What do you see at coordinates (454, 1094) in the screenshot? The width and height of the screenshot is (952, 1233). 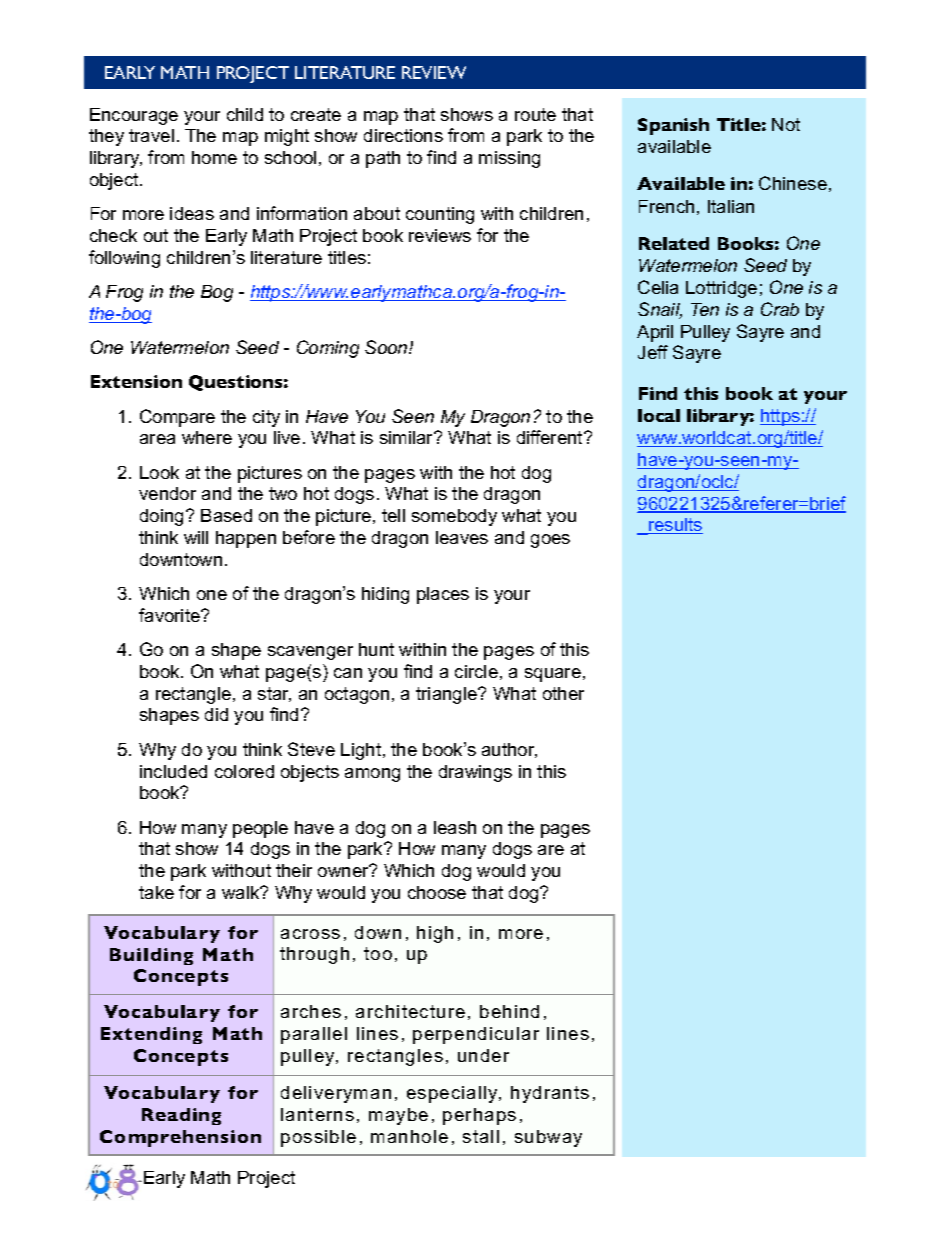 I see `especially` at bounding box center [454, 1094].
